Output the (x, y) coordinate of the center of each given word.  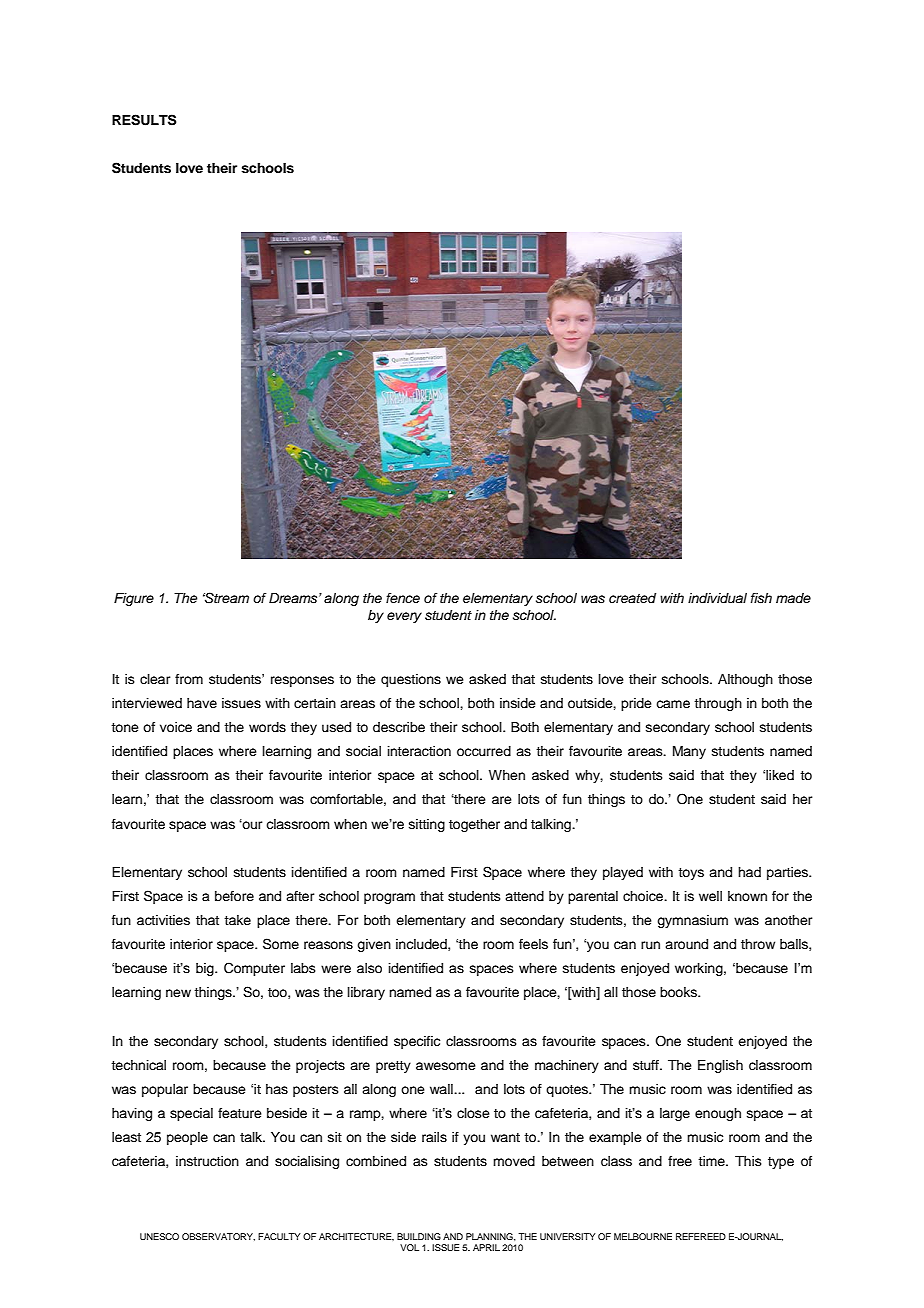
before (234, 896)
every (404, 617)
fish (761, 598)
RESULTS (144, 120)
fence (403, 598)
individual (717, 598)
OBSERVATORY (218, 1237)
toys (691, 874)
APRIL (486, 1247)
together (474, 825)
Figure (134, 599)
